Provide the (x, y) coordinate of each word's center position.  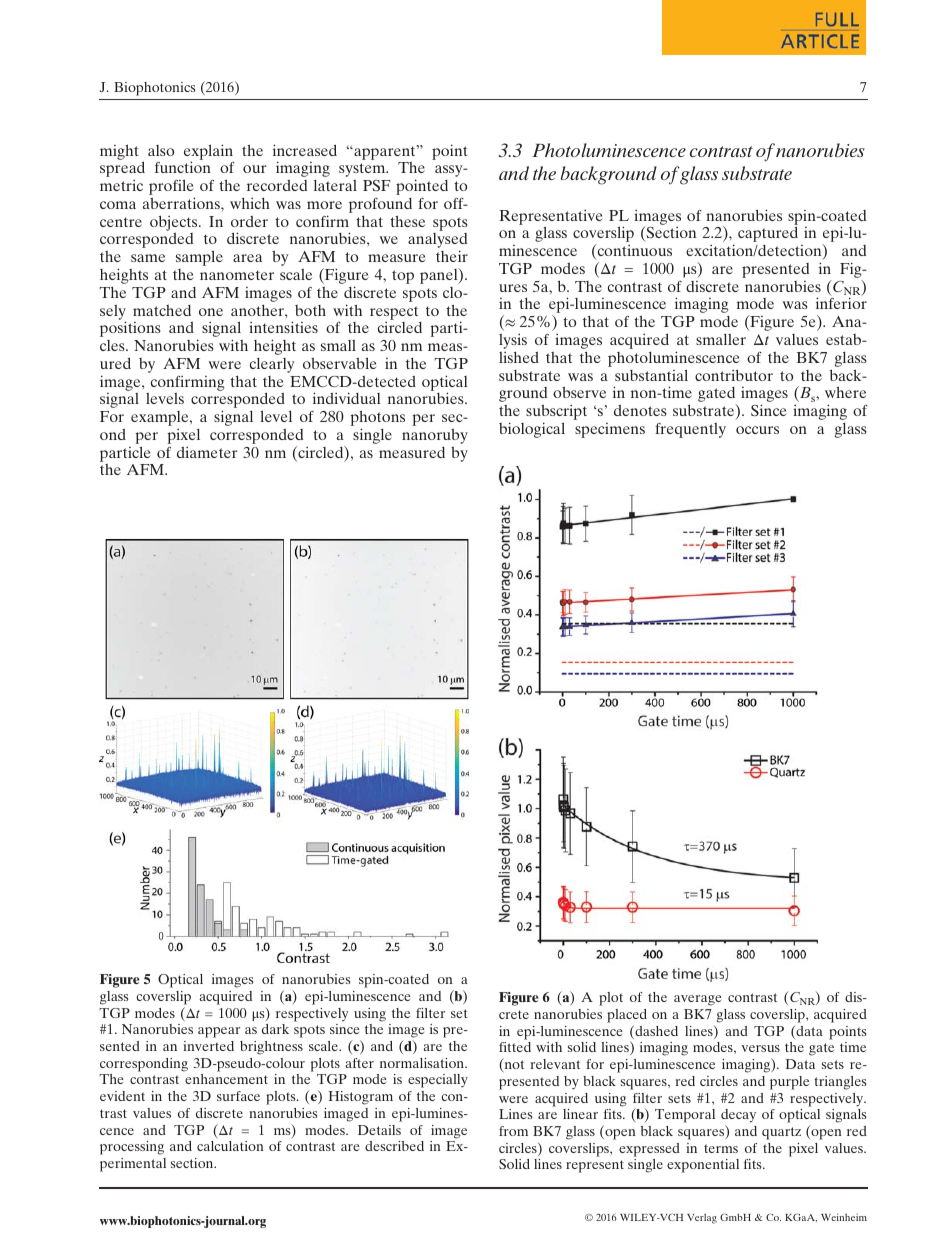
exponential (703, 1166)
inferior (841, 303)
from (513, 1131)
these (407, 221)
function (183, 167)
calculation (230, 1146)
